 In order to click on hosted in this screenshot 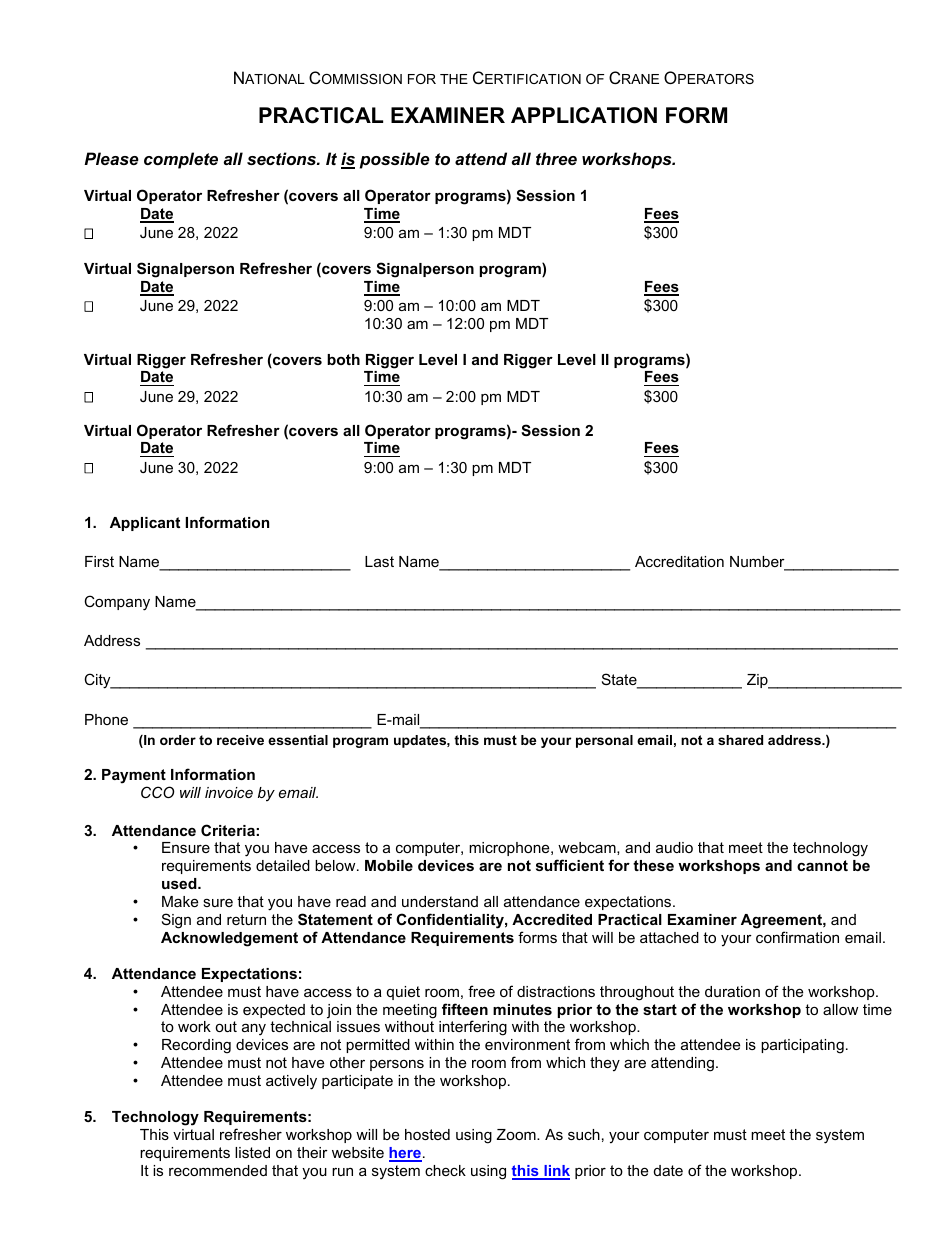, I will do `click(427, 1134)`.
